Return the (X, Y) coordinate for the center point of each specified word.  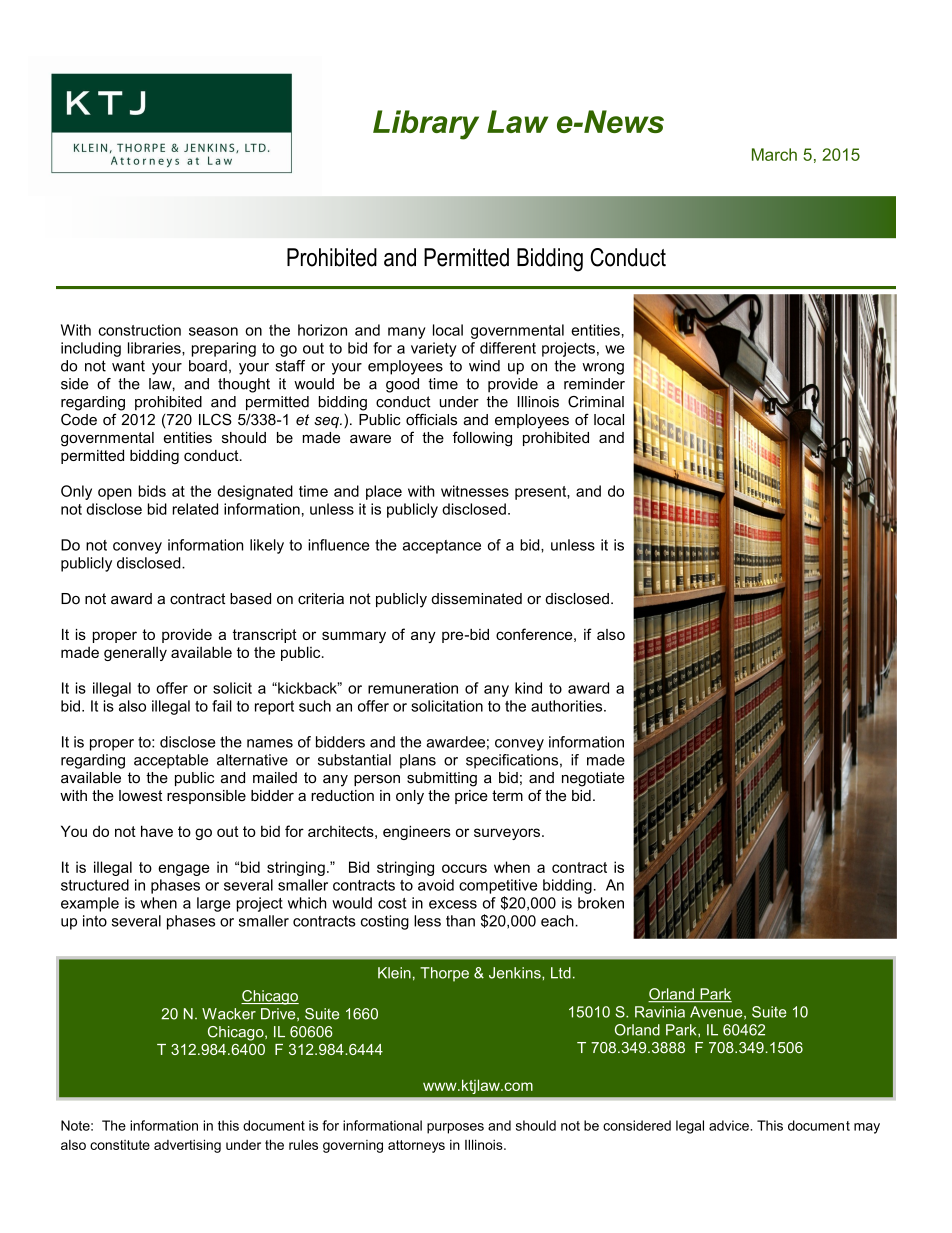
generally (135, 653)
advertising (187, 1146)
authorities (568, 706)
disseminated (476, 599)
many (406, 333)
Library (426, 125)
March (774, 154)
